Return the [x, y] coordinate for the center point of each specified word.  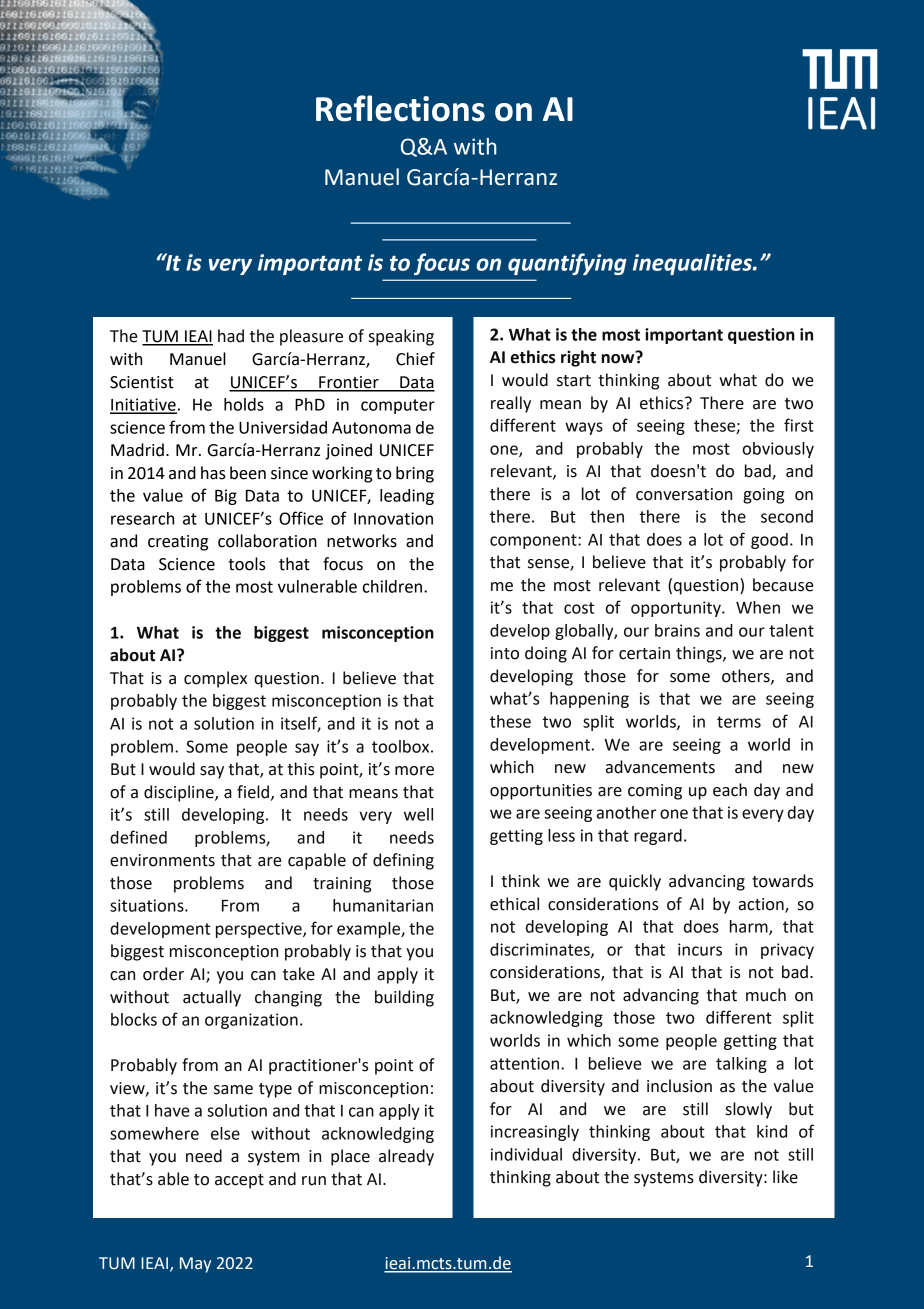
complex [215, 679]
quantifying [567, 264]
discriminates [541, 950]
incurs [700, 949]
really [511, 404]
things [700, 654]
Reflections [400, 108]
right [578, 358]
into [505, 653]
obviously [778, 450]
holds [244, 404]
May [195, 1265]
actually [212, 998]
